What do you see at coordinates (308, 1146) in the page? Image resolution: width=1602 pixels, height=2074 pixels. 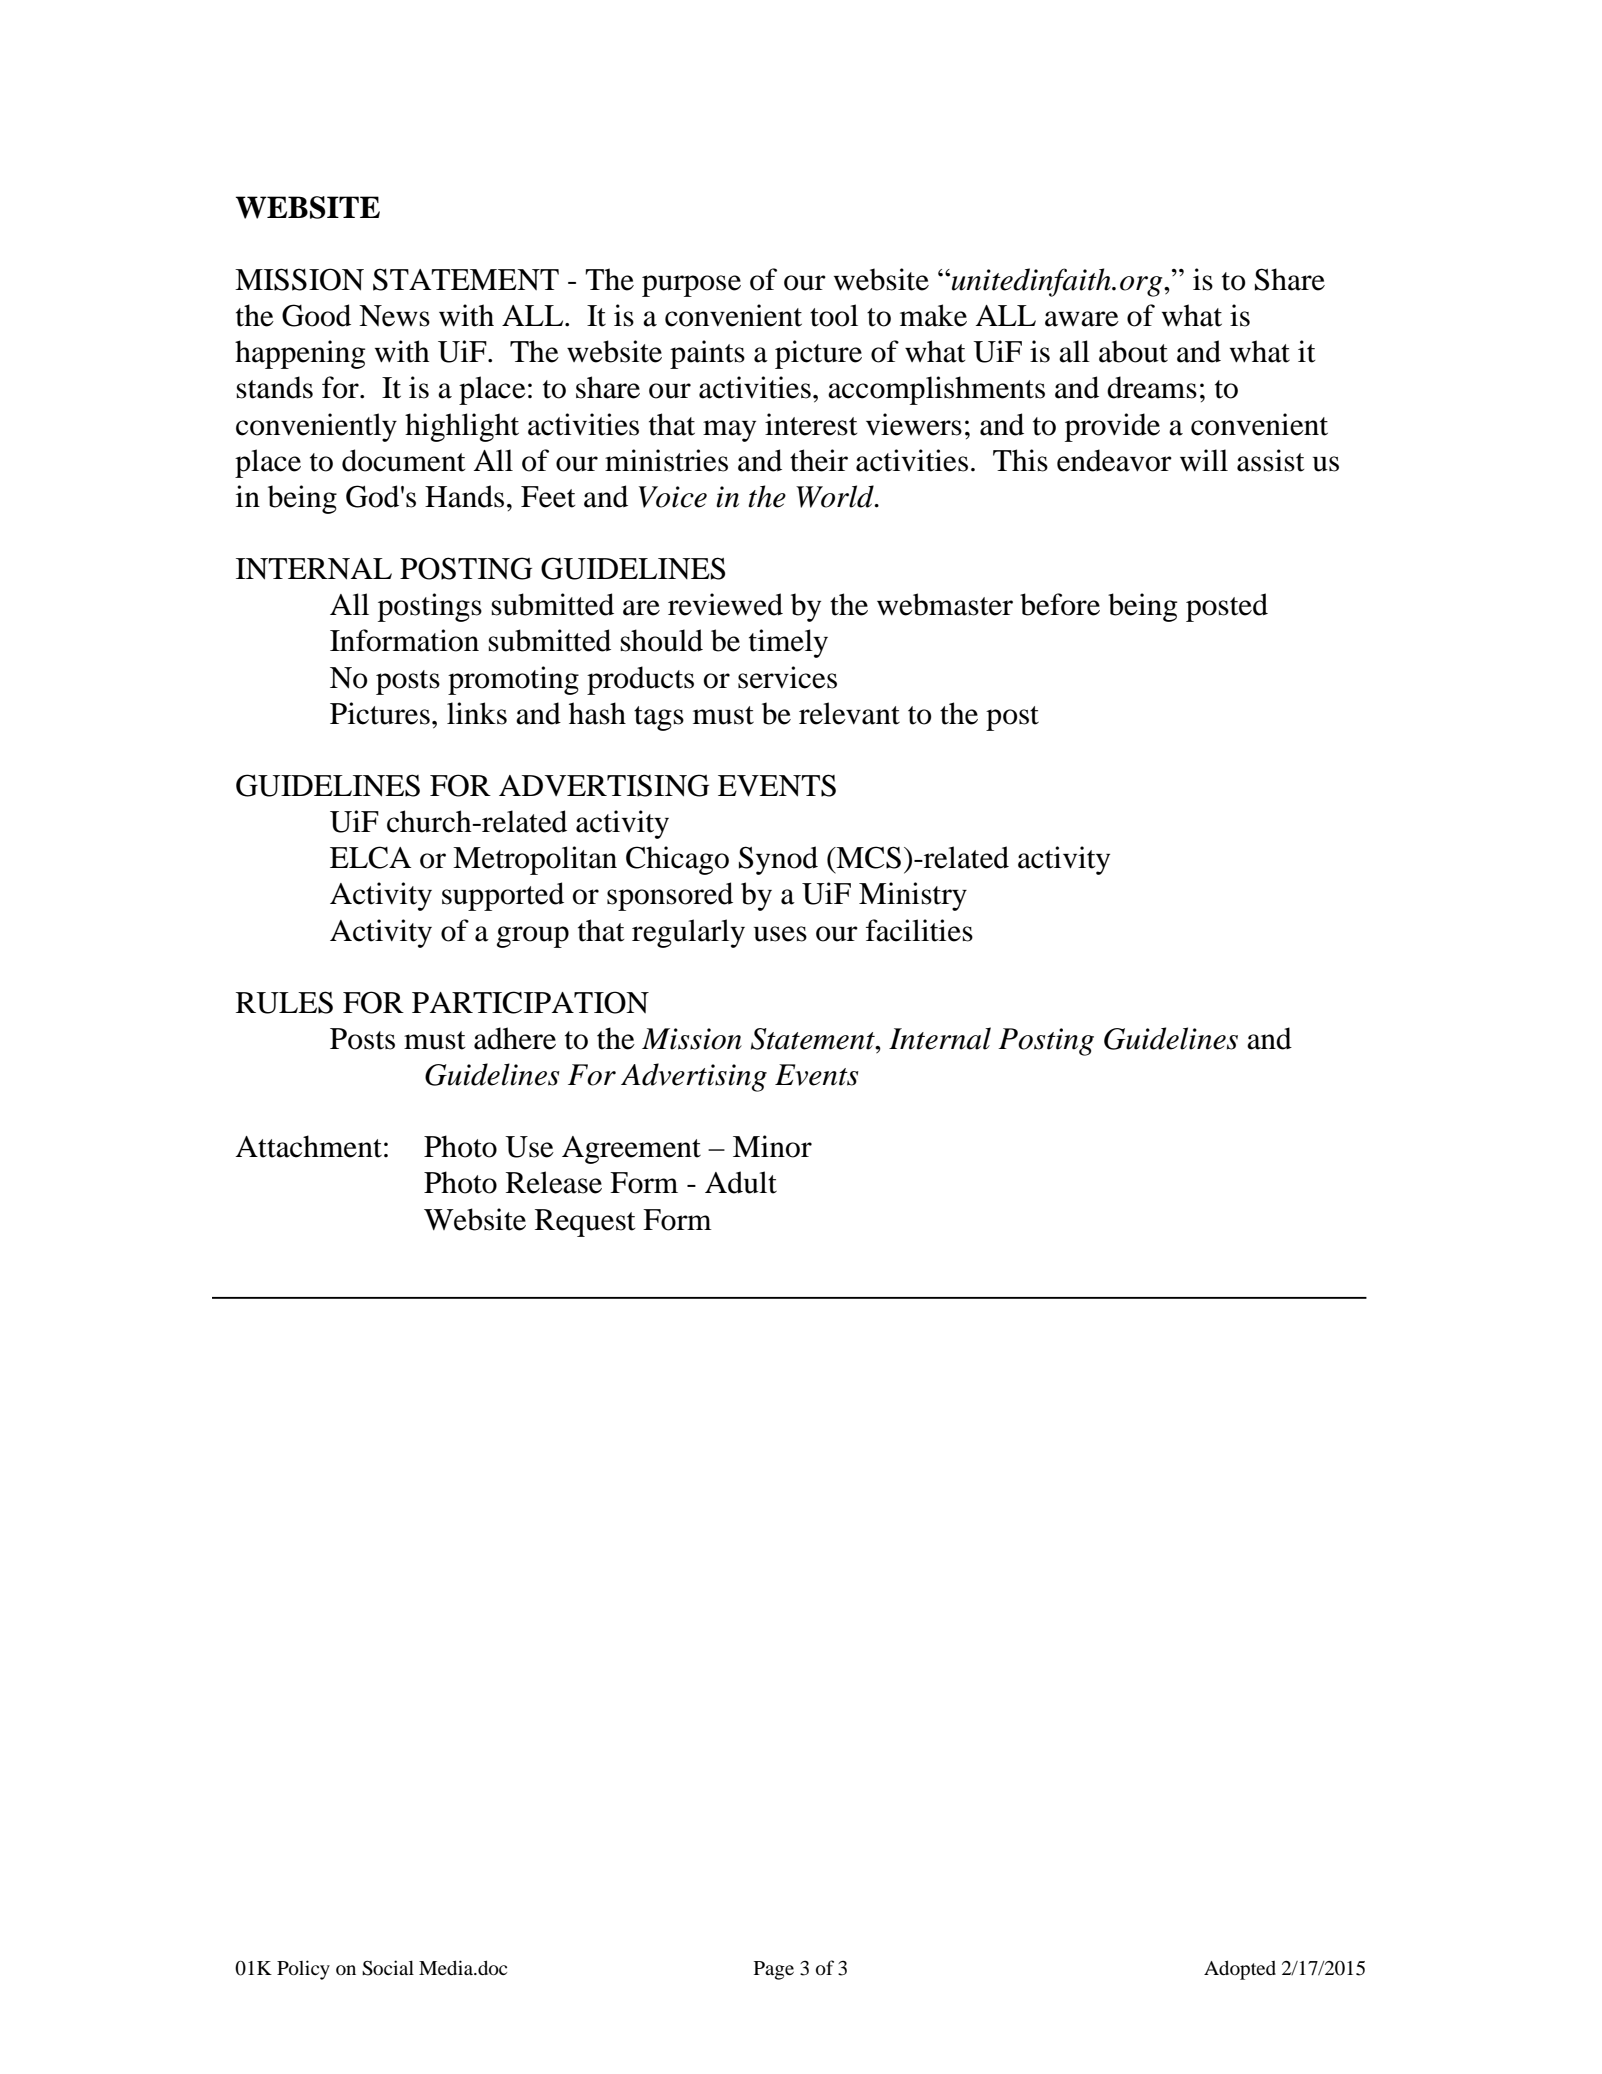 I see `Attachment` at bounding box center [308, 1146].
